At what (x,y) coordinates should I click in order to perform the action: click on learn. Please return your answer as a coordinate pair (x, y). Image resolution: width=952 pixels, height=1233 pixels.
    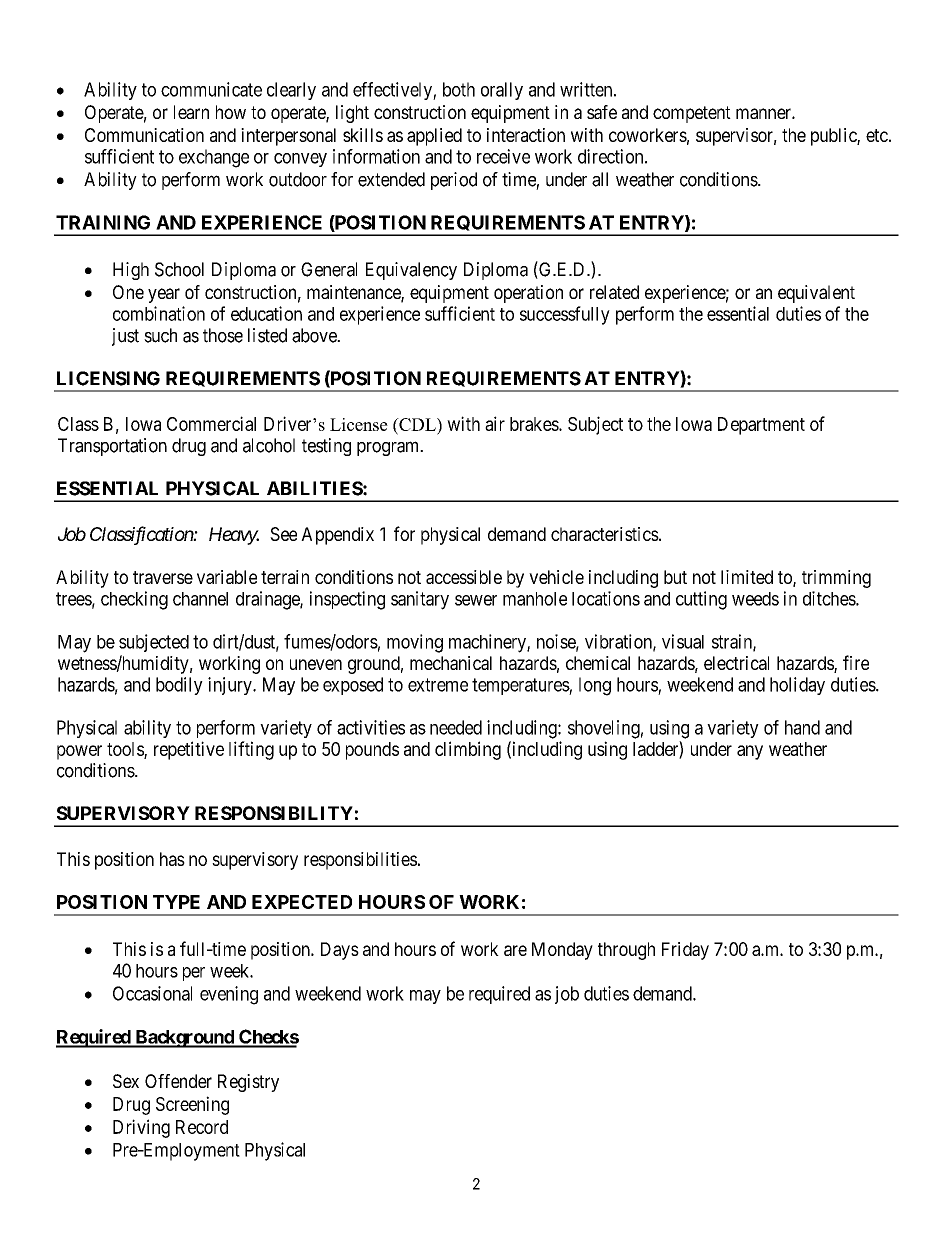
    Looking at the image, I should click on (191, 112).
